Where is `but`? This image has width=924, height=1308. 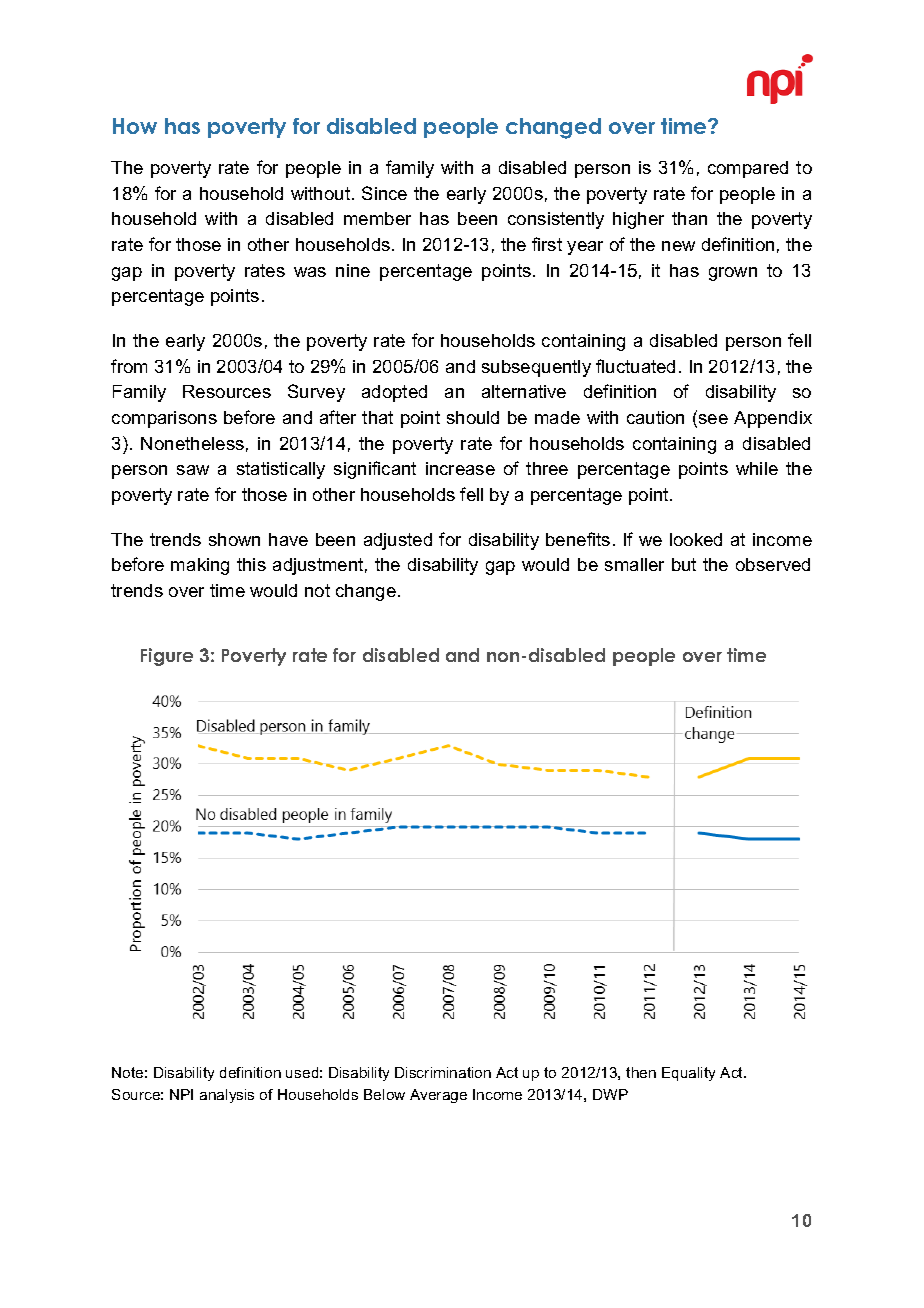
but is located at coordinates (684, 564).
